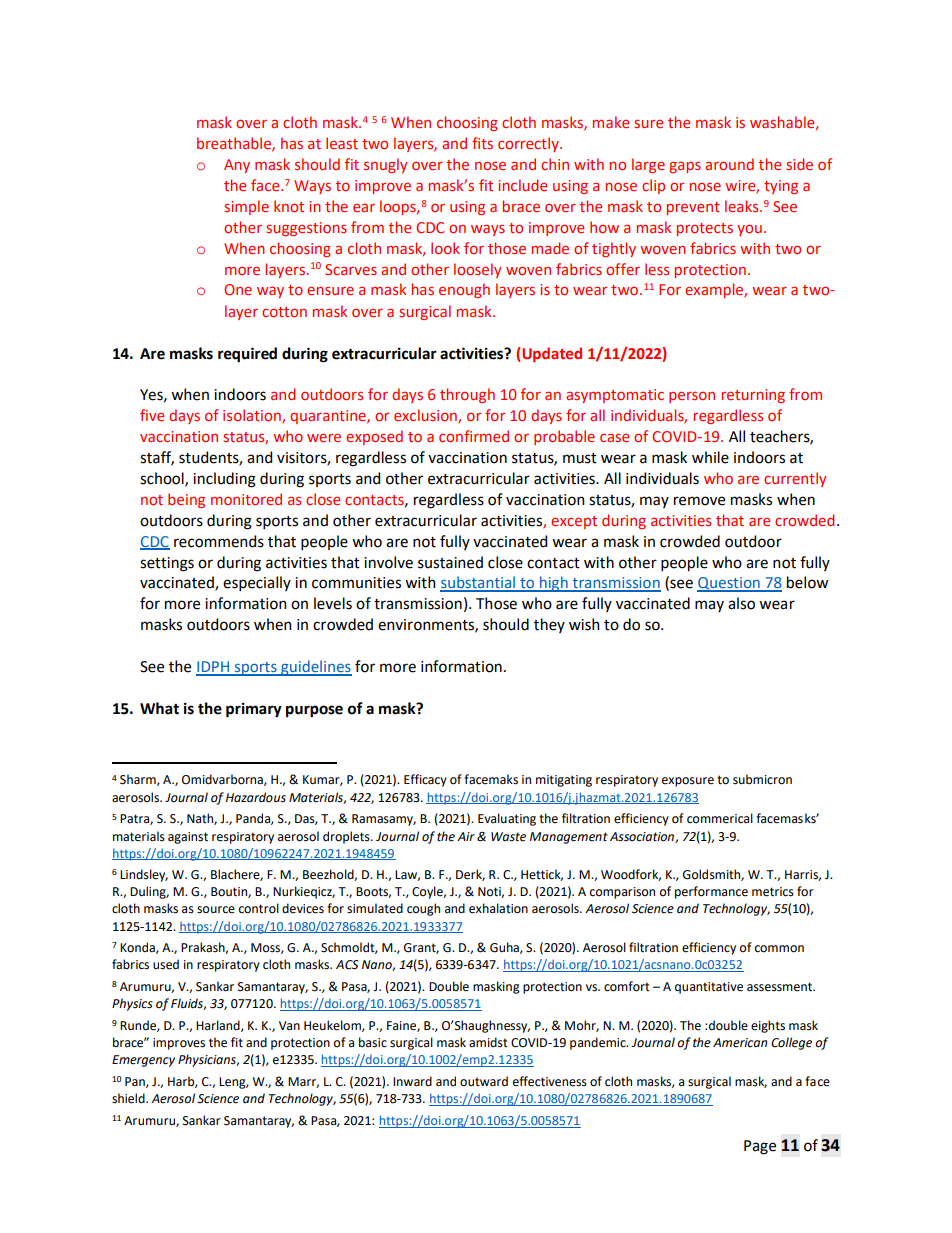 This page has height=1233, width=952. Describe the element at coordinates (129, 1098) in the page. I see `shield` at that location.
